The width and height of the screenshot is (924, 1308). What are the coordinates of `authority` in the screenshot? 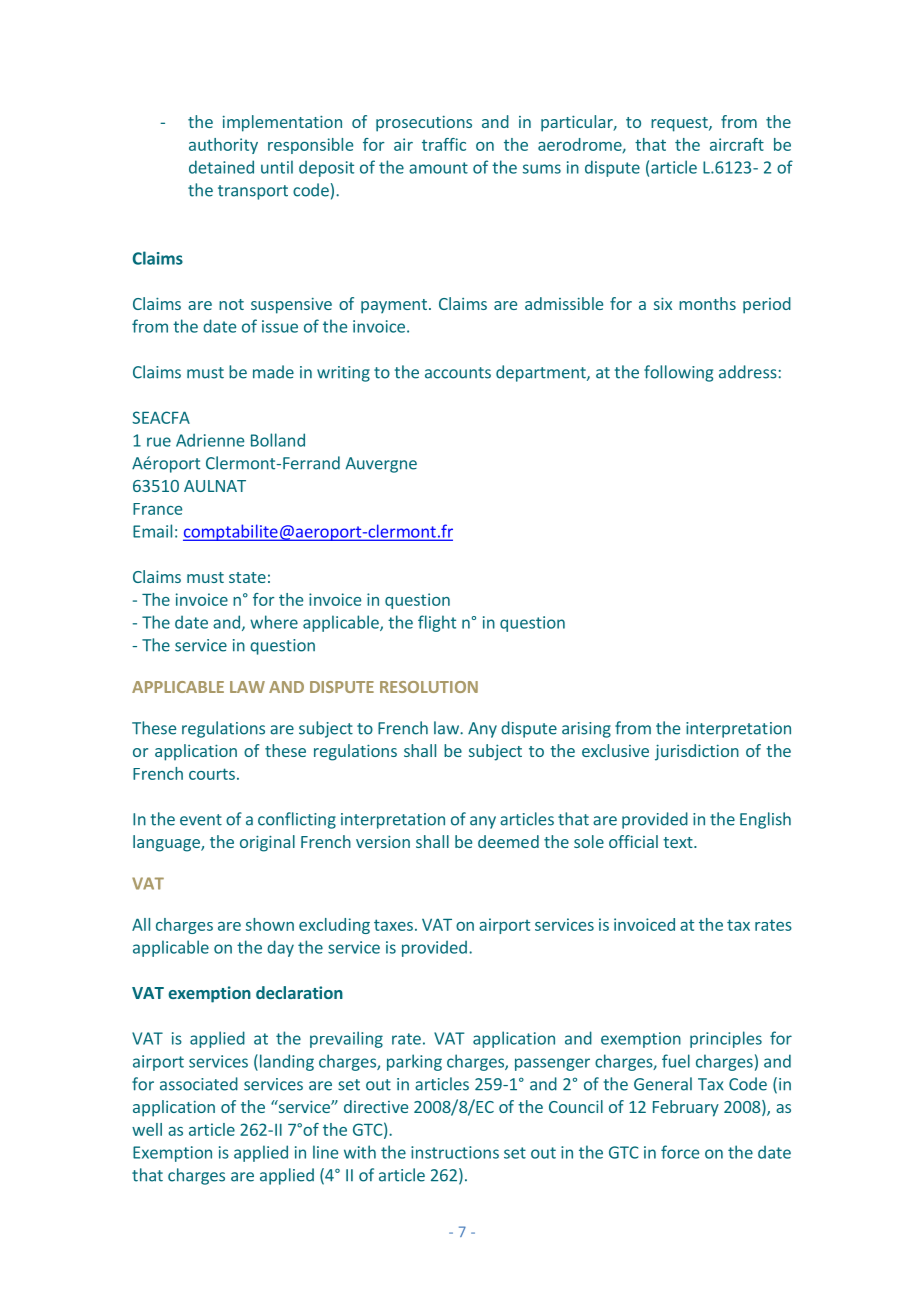 It's located at (223, 146).
